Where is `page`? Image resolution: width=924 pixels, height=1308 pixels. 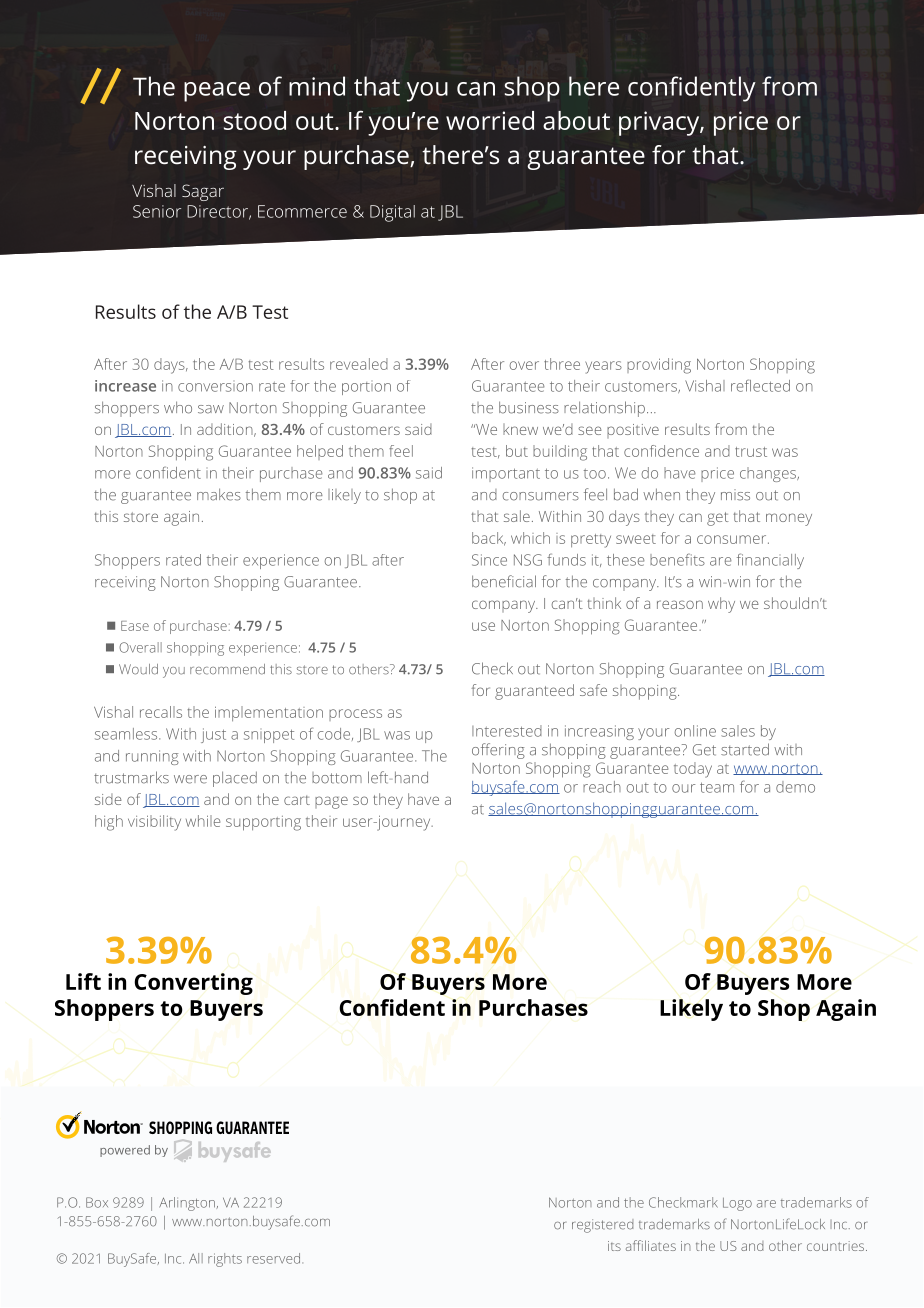 page is located at coordinates (331, 802).
